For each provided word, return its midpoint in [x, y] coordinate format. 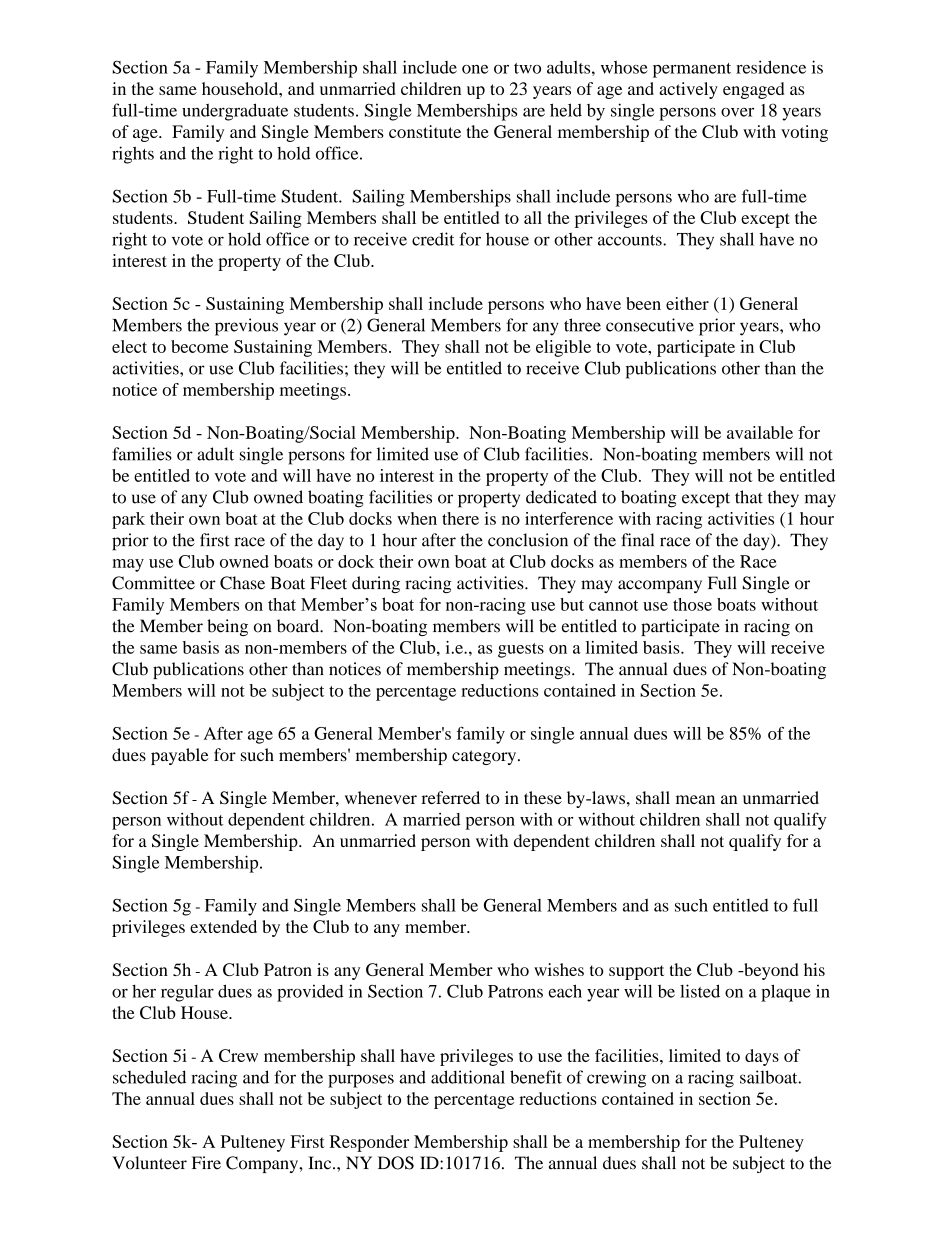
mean [695, 799]
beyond [770, 971]
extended [223, 926]
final [637, 540]
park [128, 520]
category [485, 757]
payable [180, 756]
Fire [206, 1163]
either [687, 303]
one [475, 69]
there [460, 518]
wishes [559, 969]
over [737, 112]
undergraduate [235, 112]
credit [433, 239]
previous [246, 327]
